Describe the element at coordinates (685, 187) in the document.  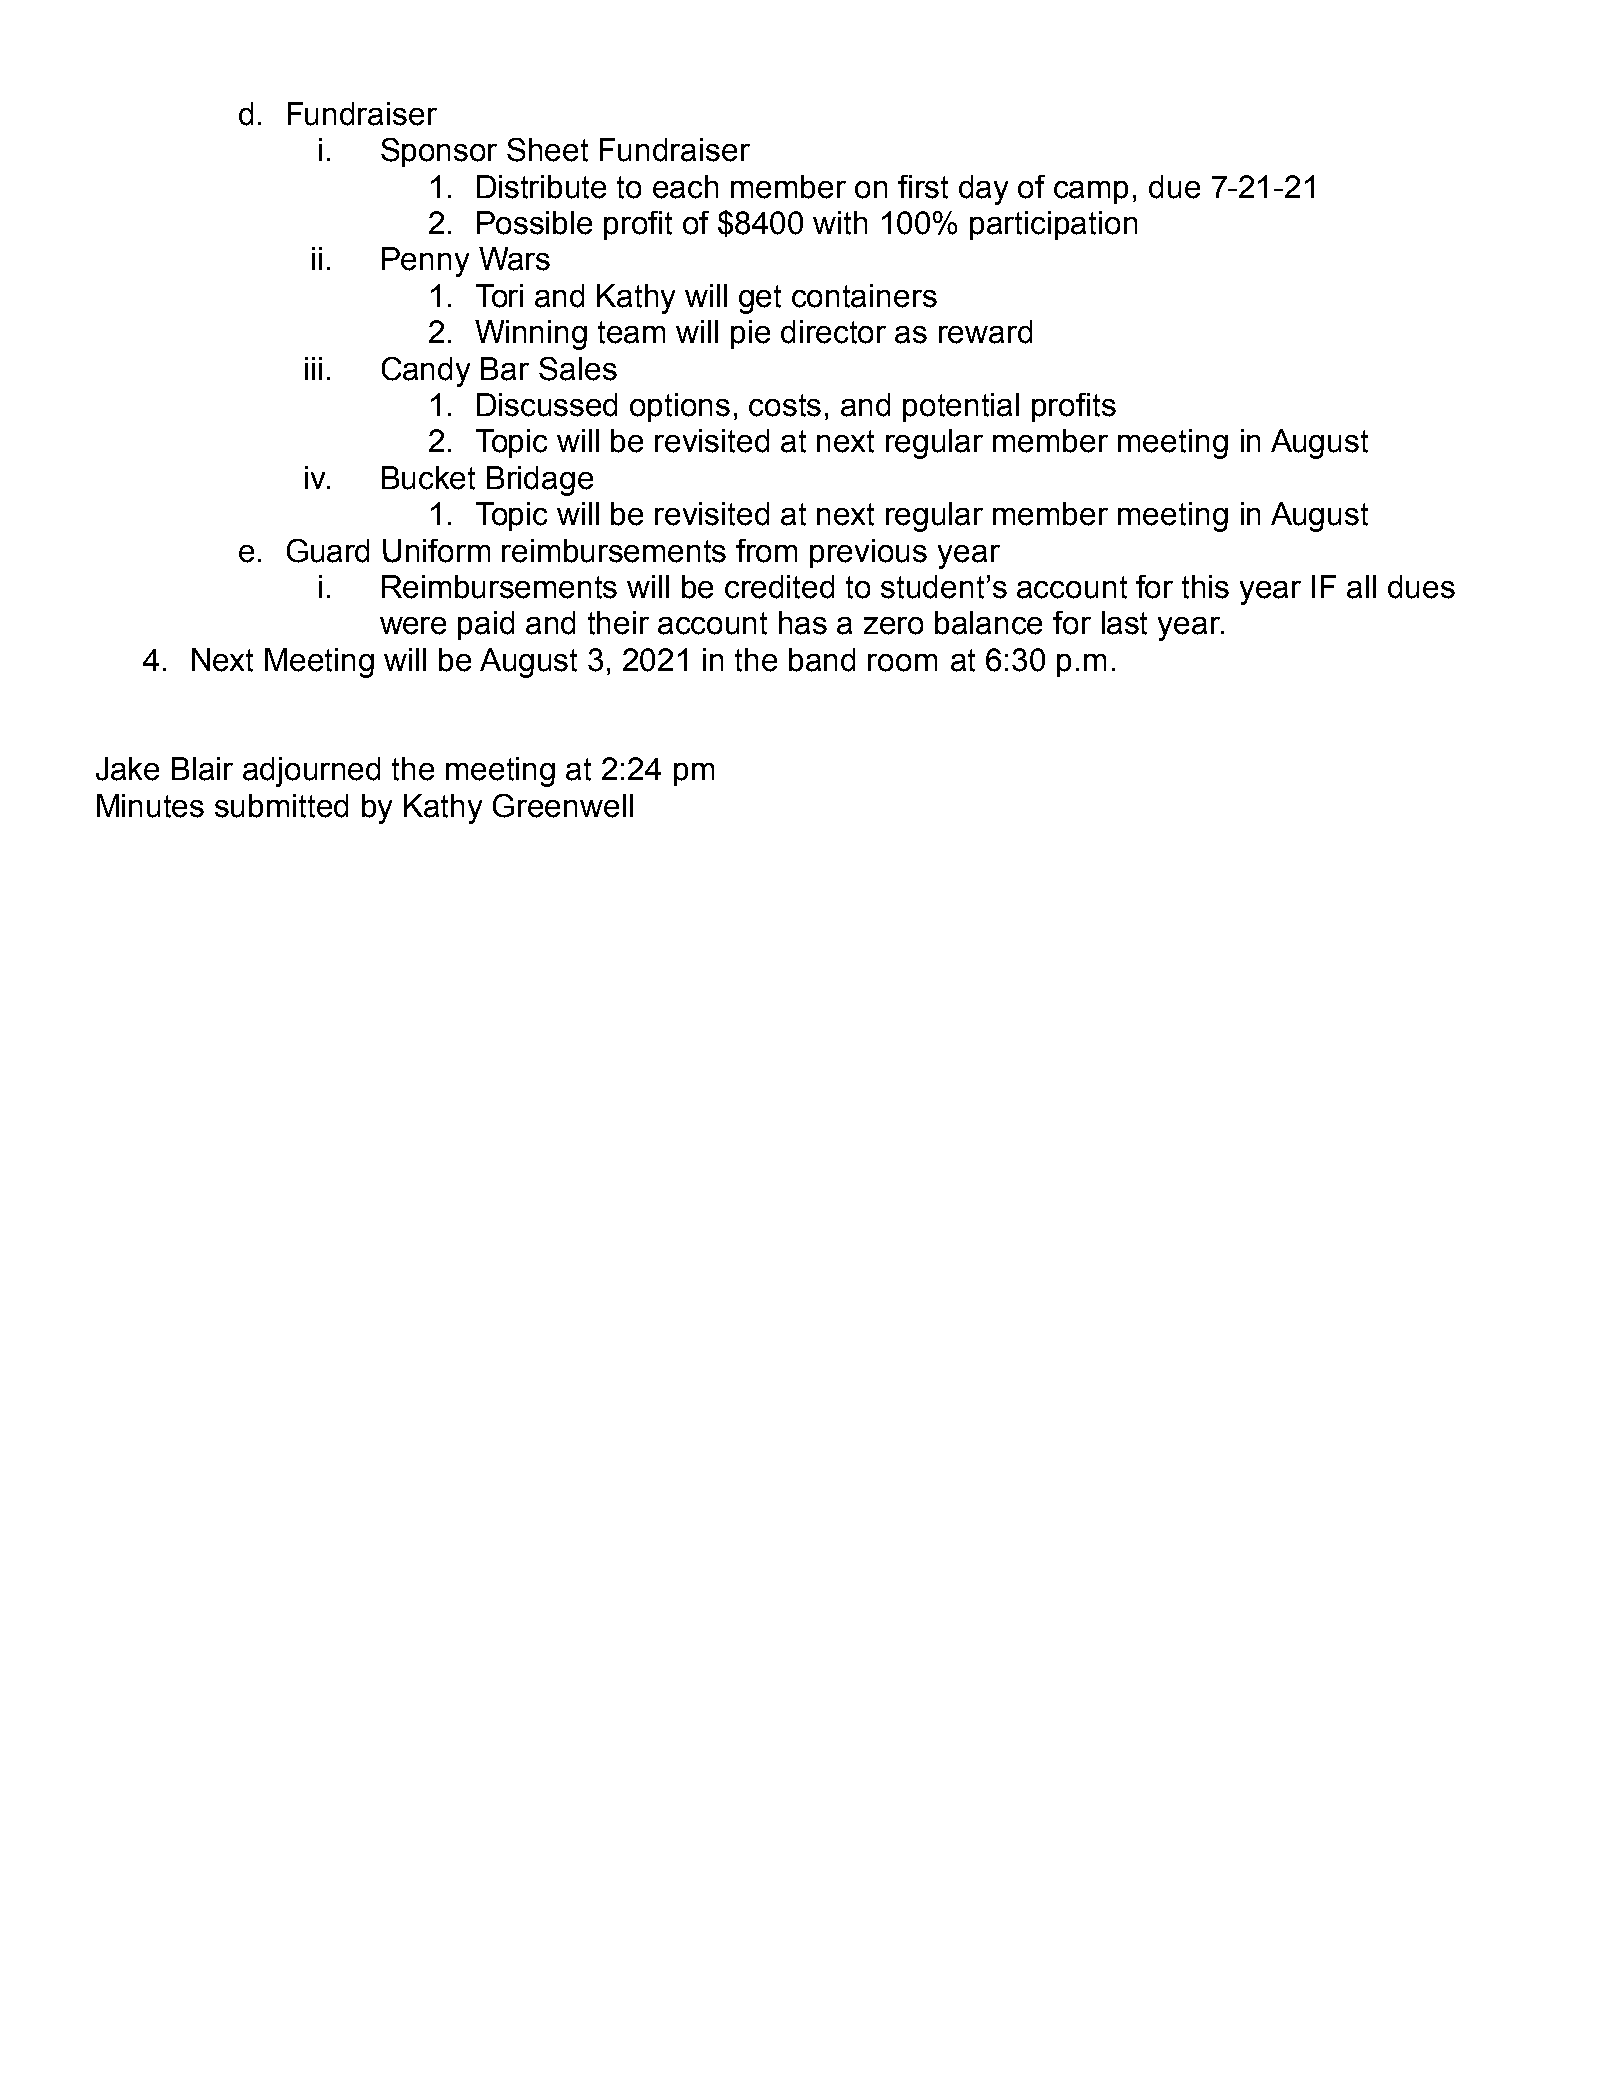
I see `each` at that location.
